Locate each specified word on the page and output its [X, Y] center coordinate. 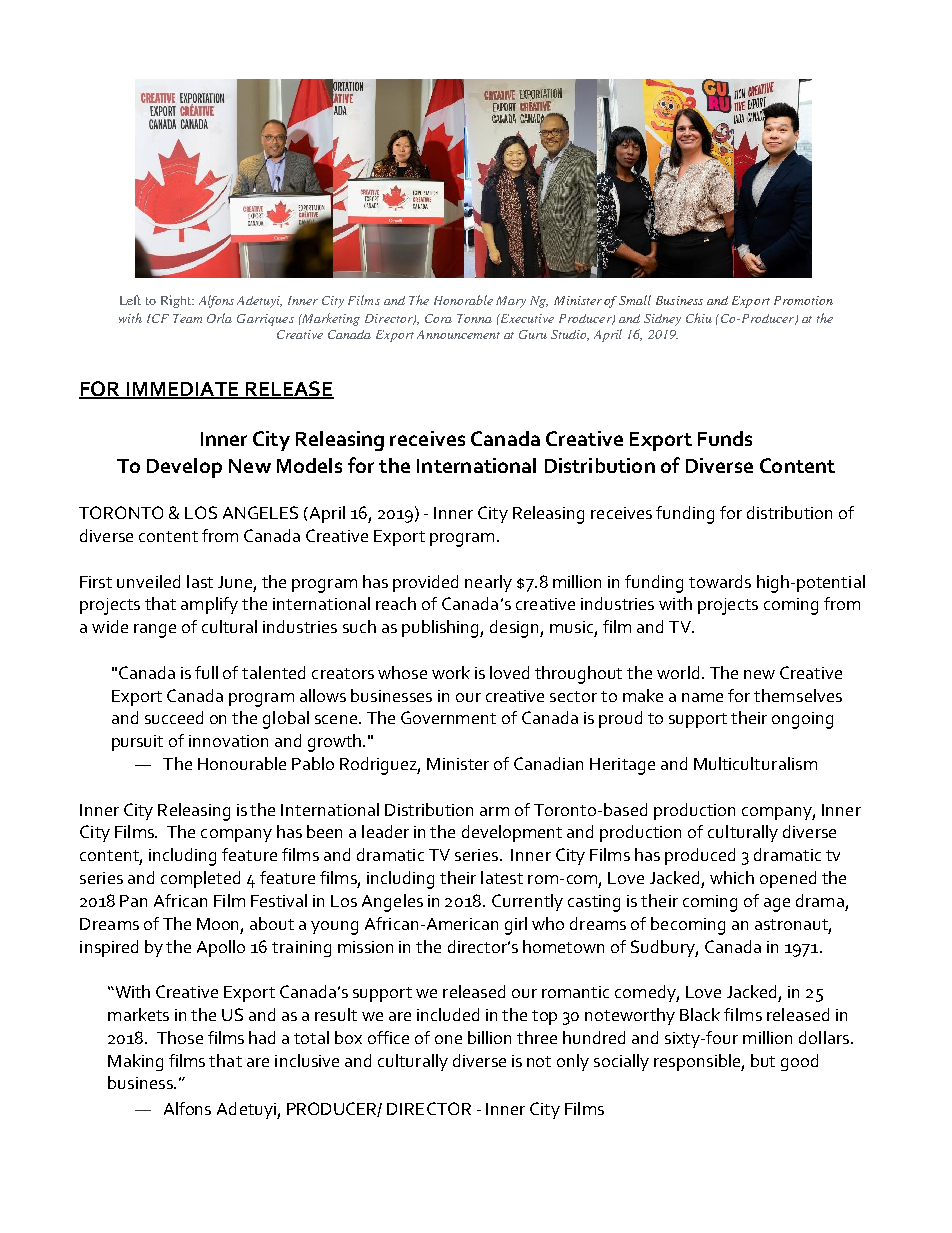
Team [187, 318]
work [451, 672]
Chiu [699, 318]
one [448, 1039]
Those [180, 1037]
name [702, 697]
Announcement [458, 334]
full [206, 672]
